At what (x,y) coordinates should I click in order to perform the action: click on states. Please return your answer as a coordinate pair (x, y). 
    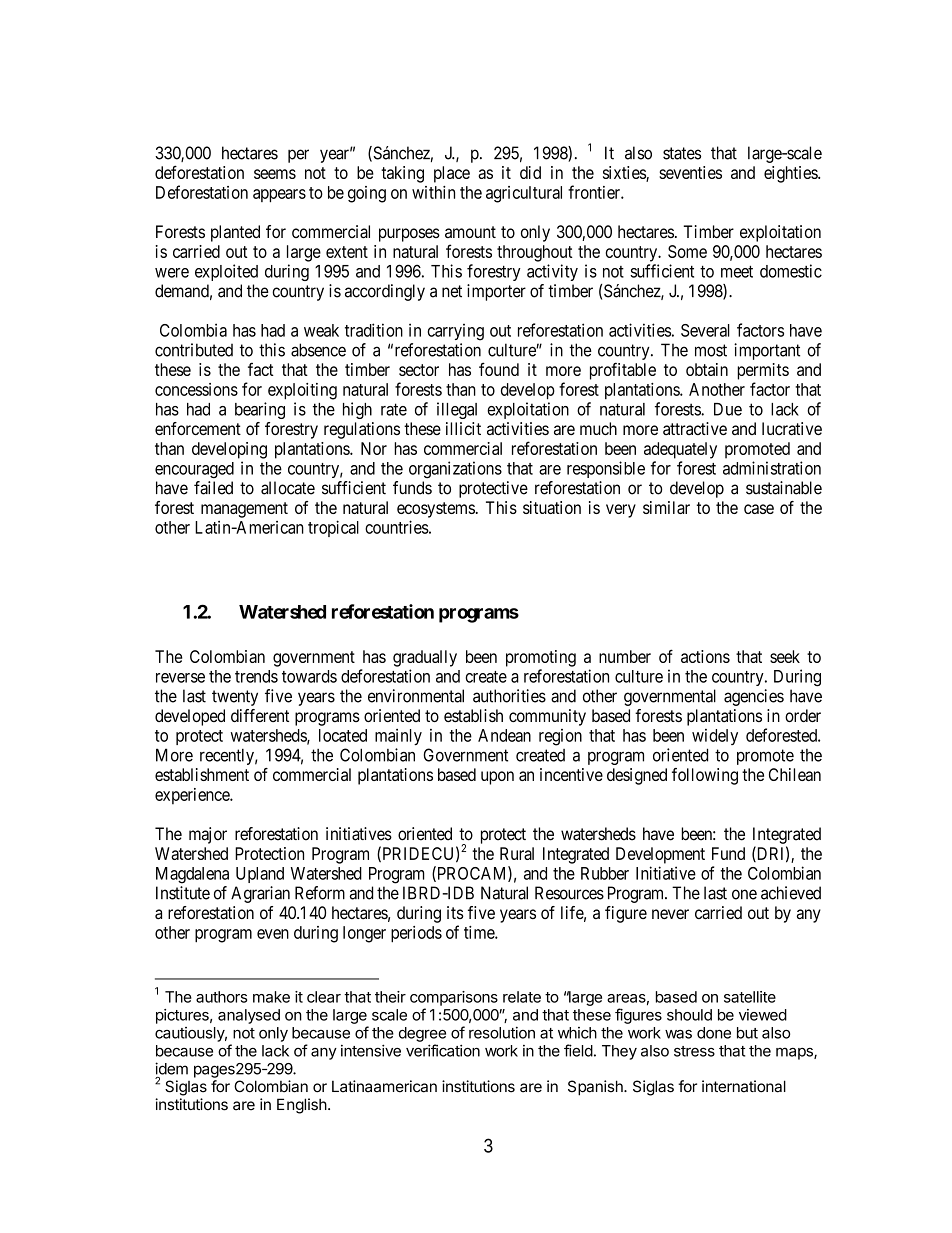
    Looking at the image, I should click on (682, 153).
